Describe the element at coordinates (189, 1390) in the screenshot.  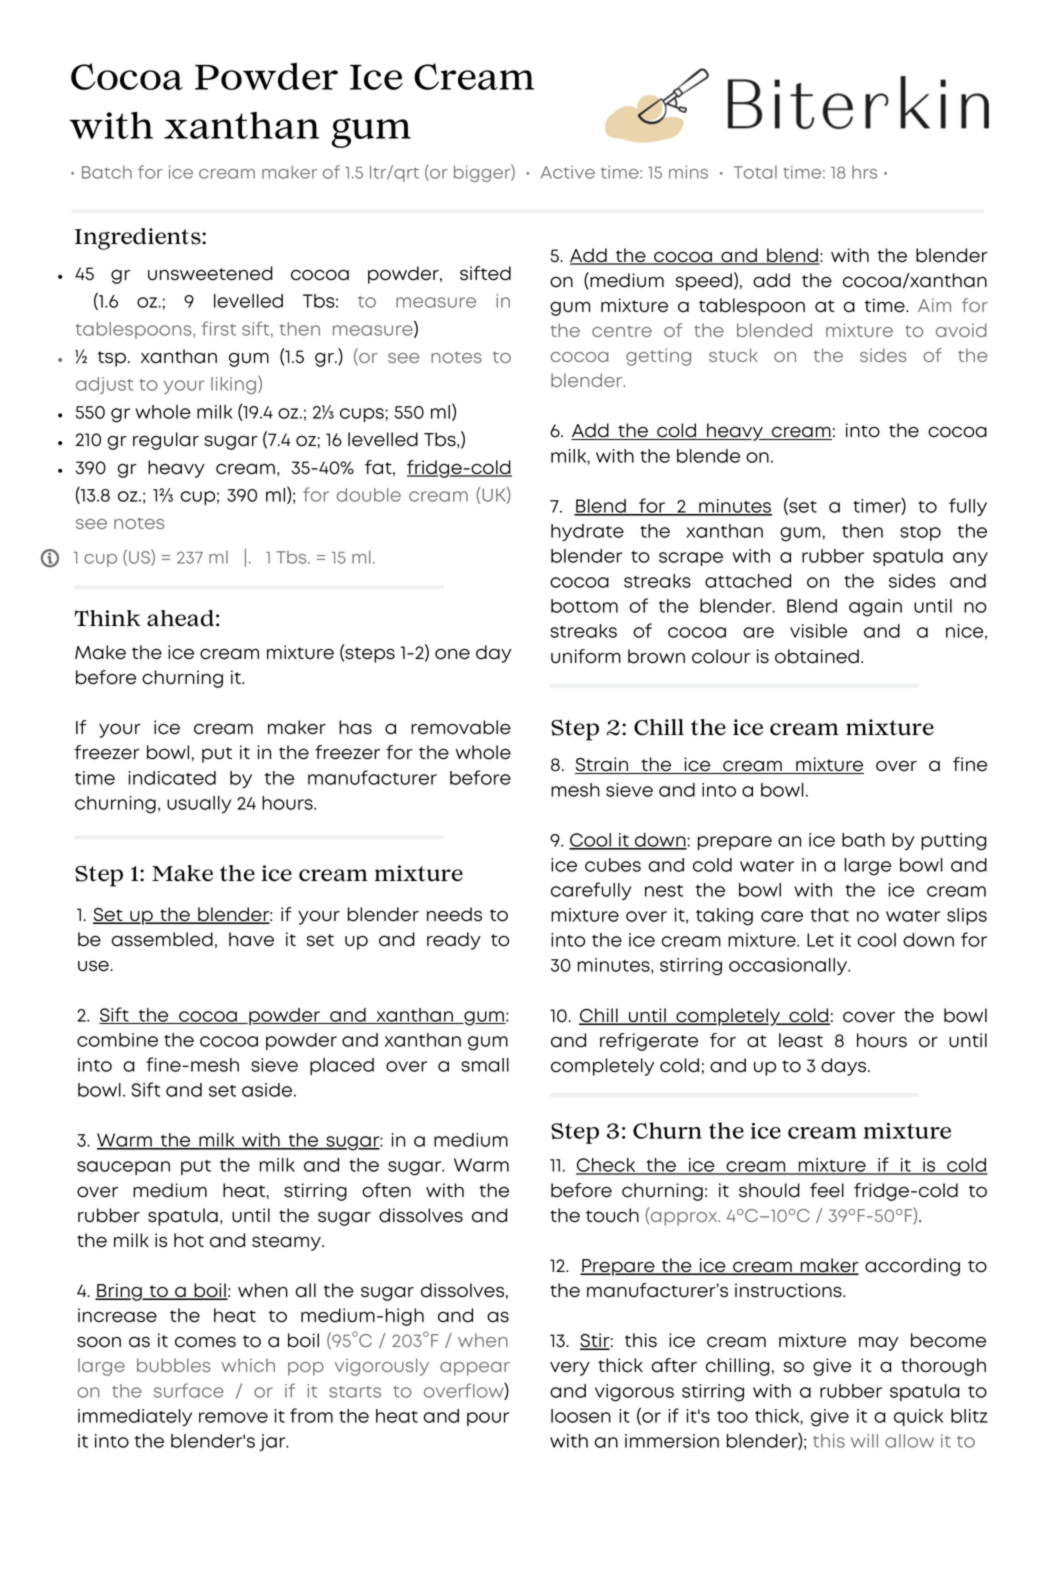
I see `surface` at that location.
